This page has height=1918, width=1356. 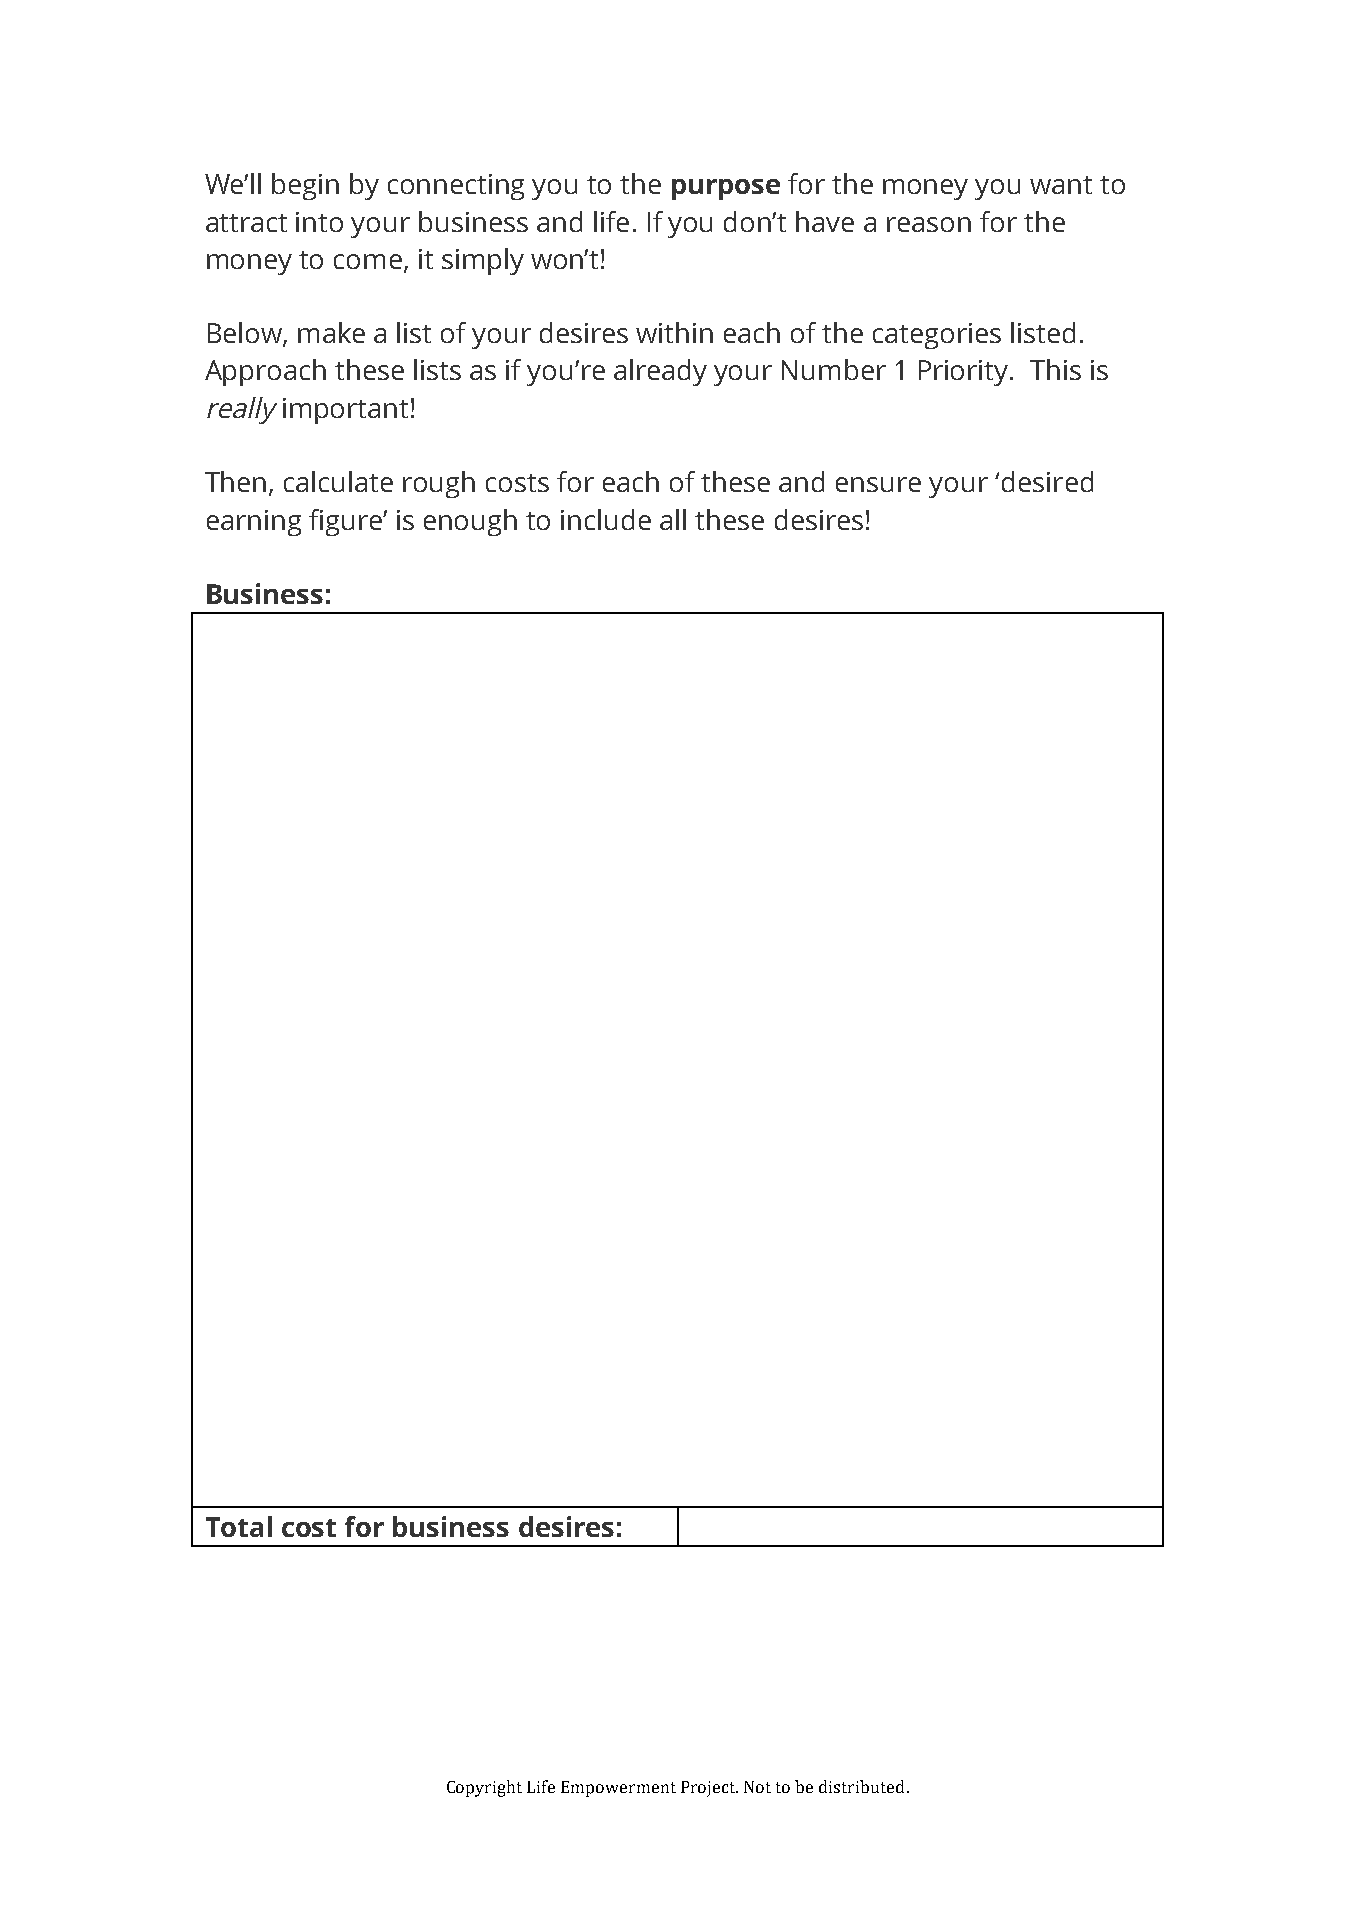 What do you see at coordinates (709, 1789) in the page?
I see `Project` at bounding box center [709, 1789].
